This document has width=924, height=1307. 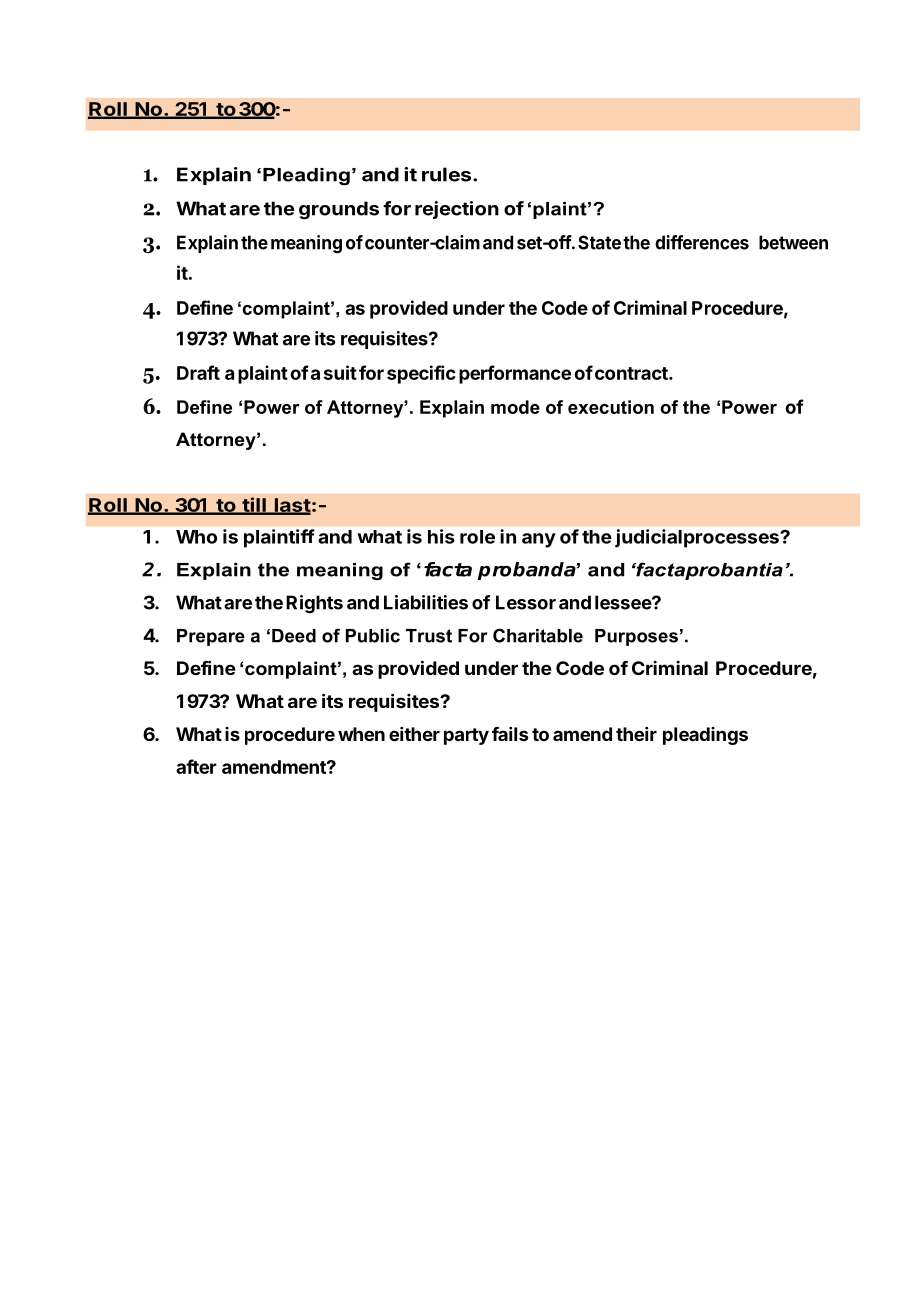 I want to click on between, so click(x=793, y=242).
